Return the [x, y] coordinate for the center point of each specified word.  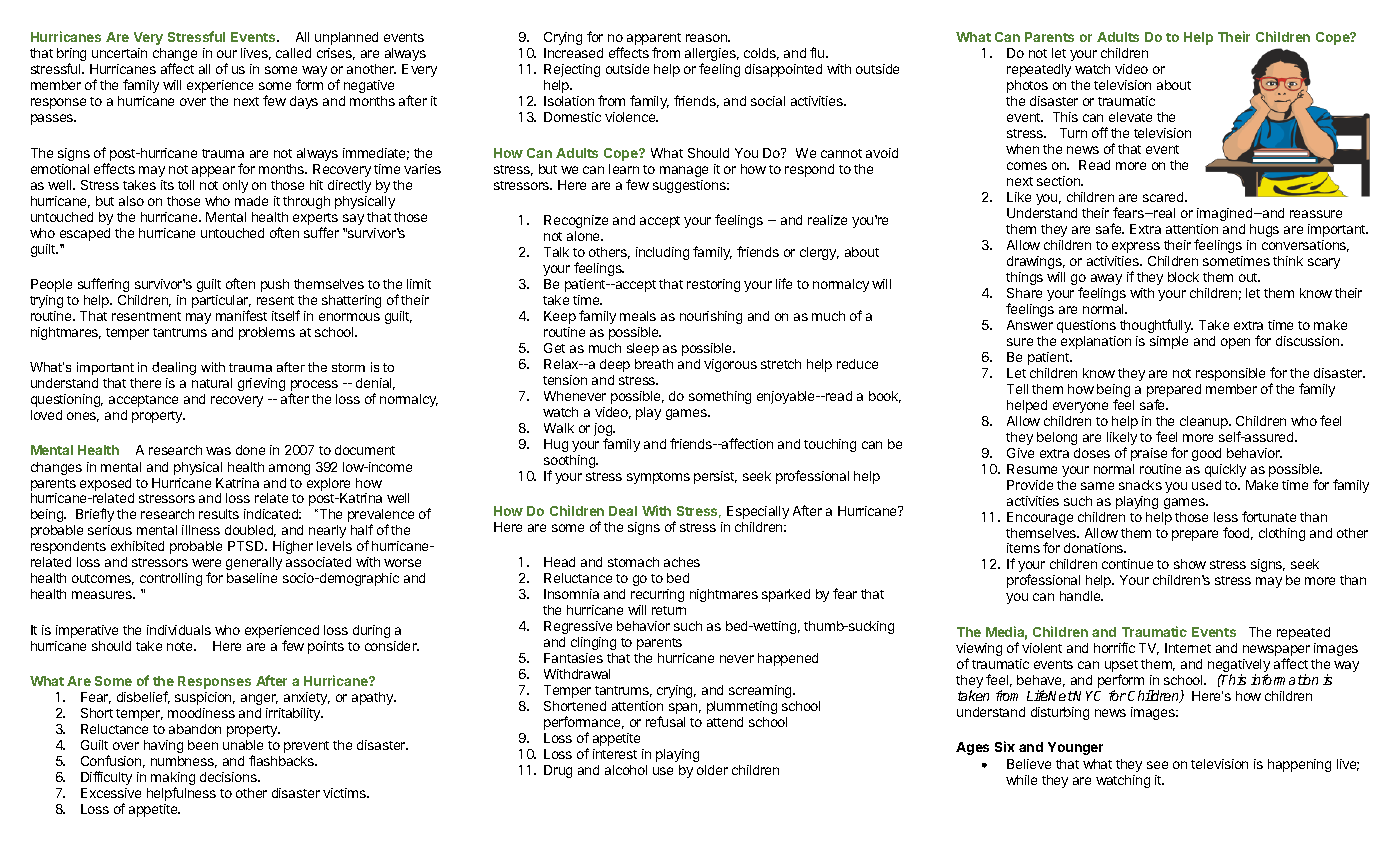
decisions [229, 777]
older [712, 770]
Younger [1075, 748]
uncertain [119, 53]
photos [1027, 86]
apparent [654, 40]
